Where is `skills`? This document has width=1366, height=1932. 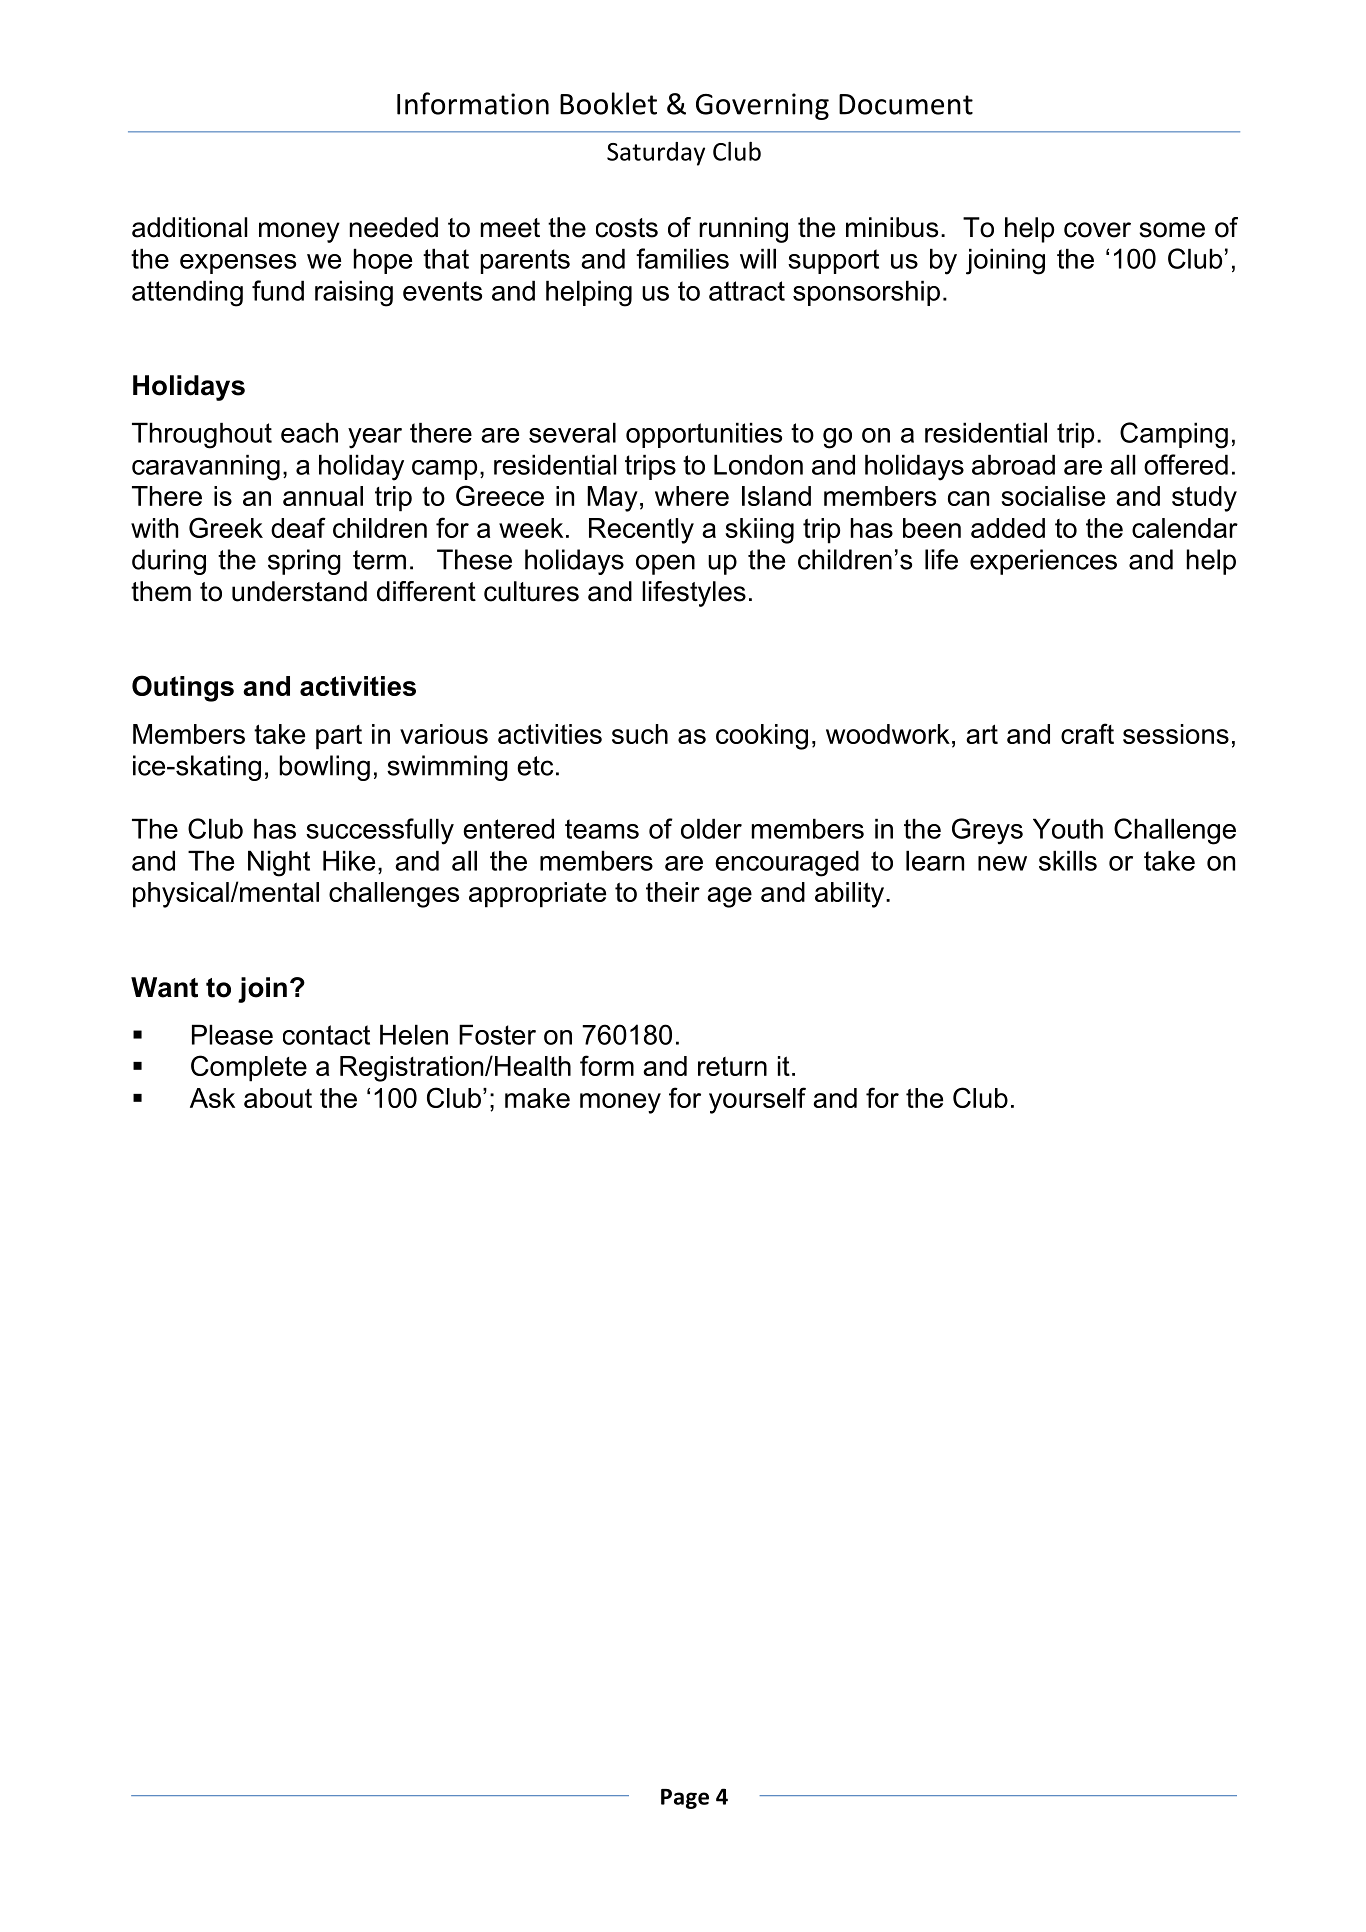 skills is located at coordinates (1068, 860).
